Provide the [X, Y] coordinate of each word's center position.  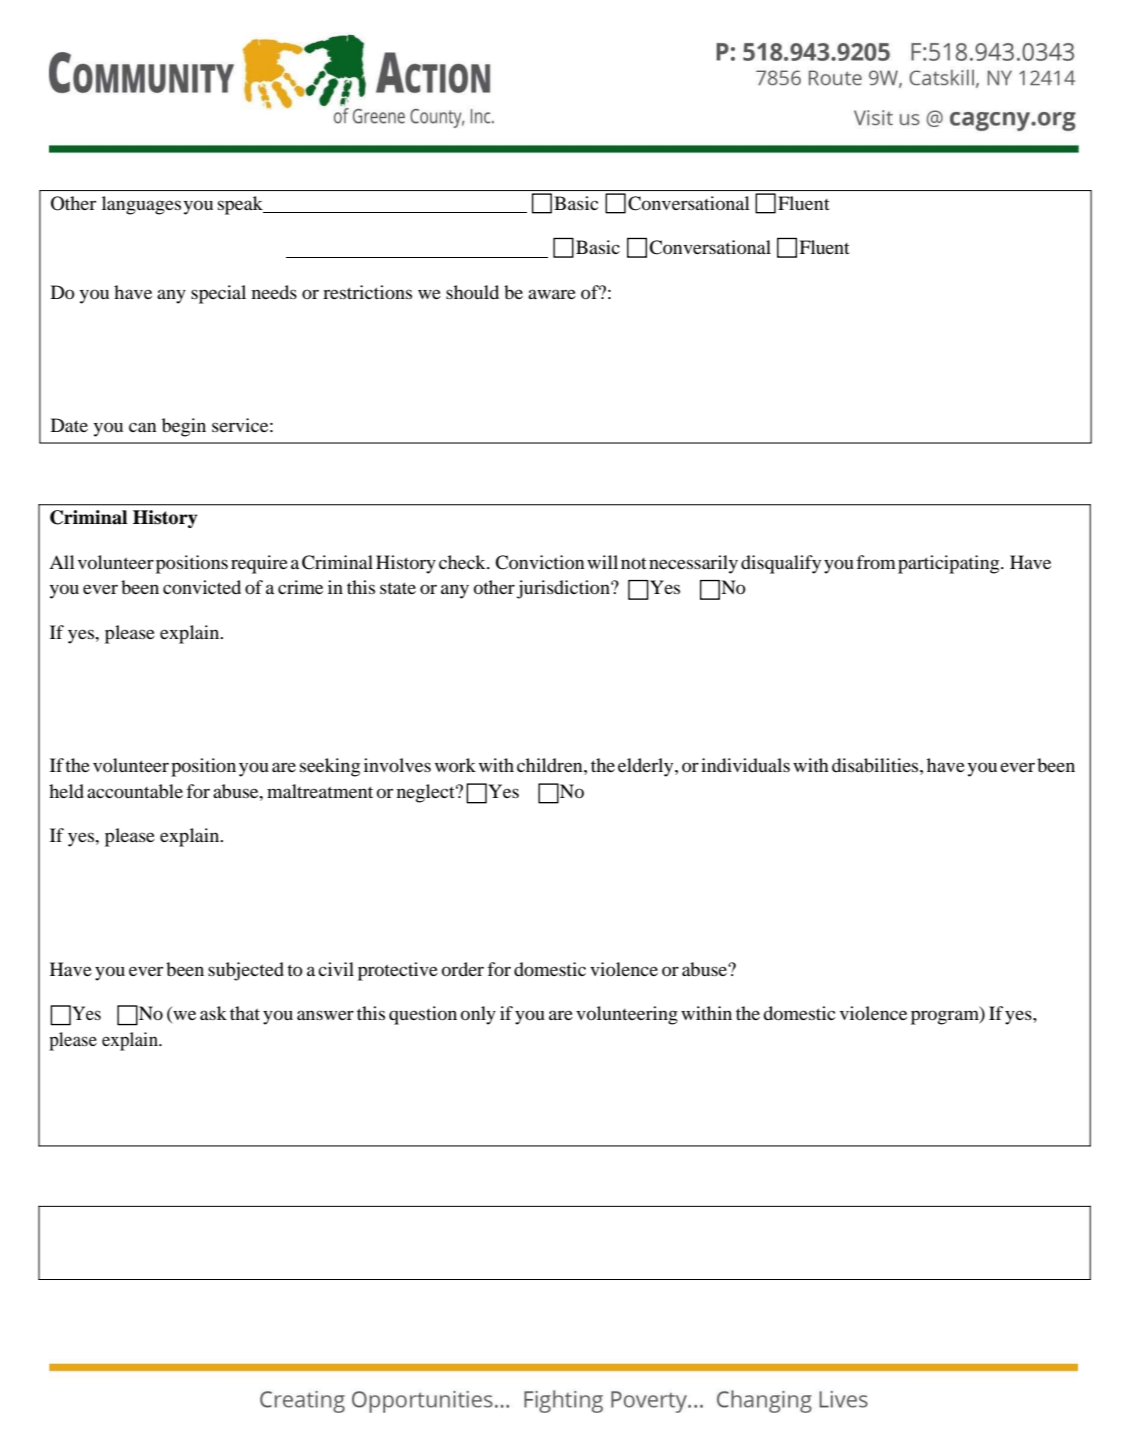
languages [141, 205]
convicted [202, 587]
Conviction [539, 562]
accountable [135, 791]
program [946, 1017]
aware [552, 294]
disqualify [781, 564]
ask [213, 1013]
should [472, 292]
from [876, 562]
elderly [647, 767]
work [455, 765]
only [478, 1015]
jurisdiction [564, 589]
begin [184, 427]
